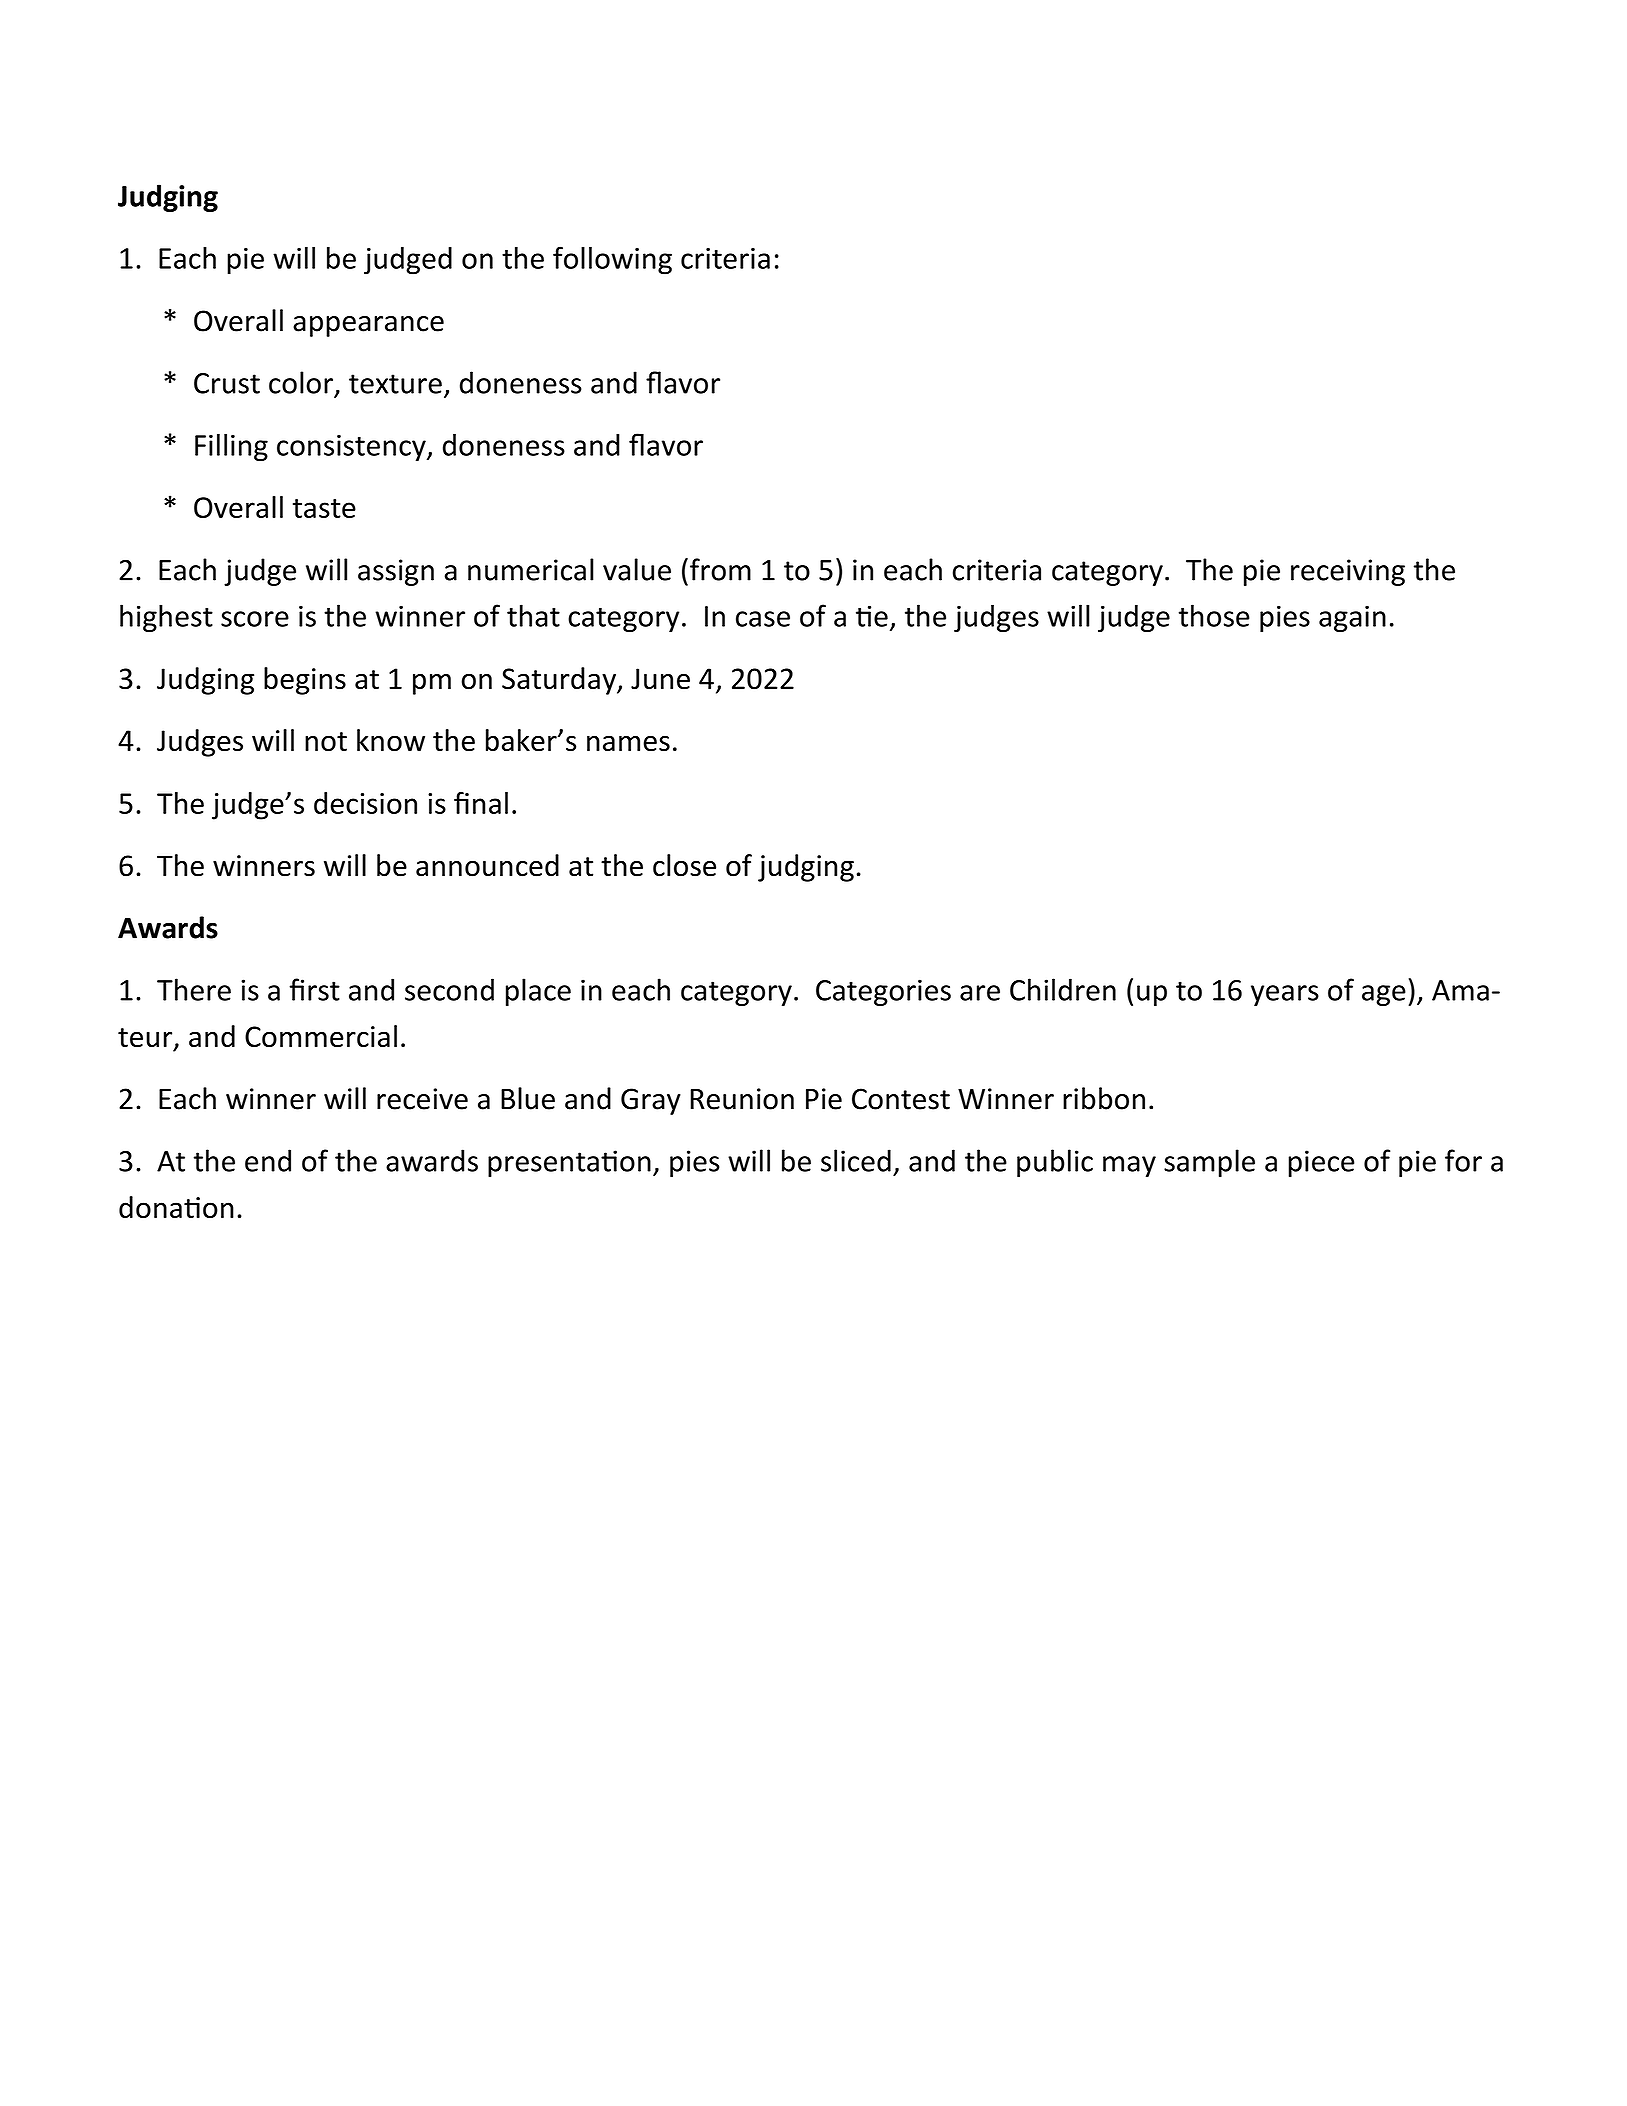 This document has width=1627, height=2106. Describe the element at coordinates (268, 1160) in the document. I see `end` at that location.
